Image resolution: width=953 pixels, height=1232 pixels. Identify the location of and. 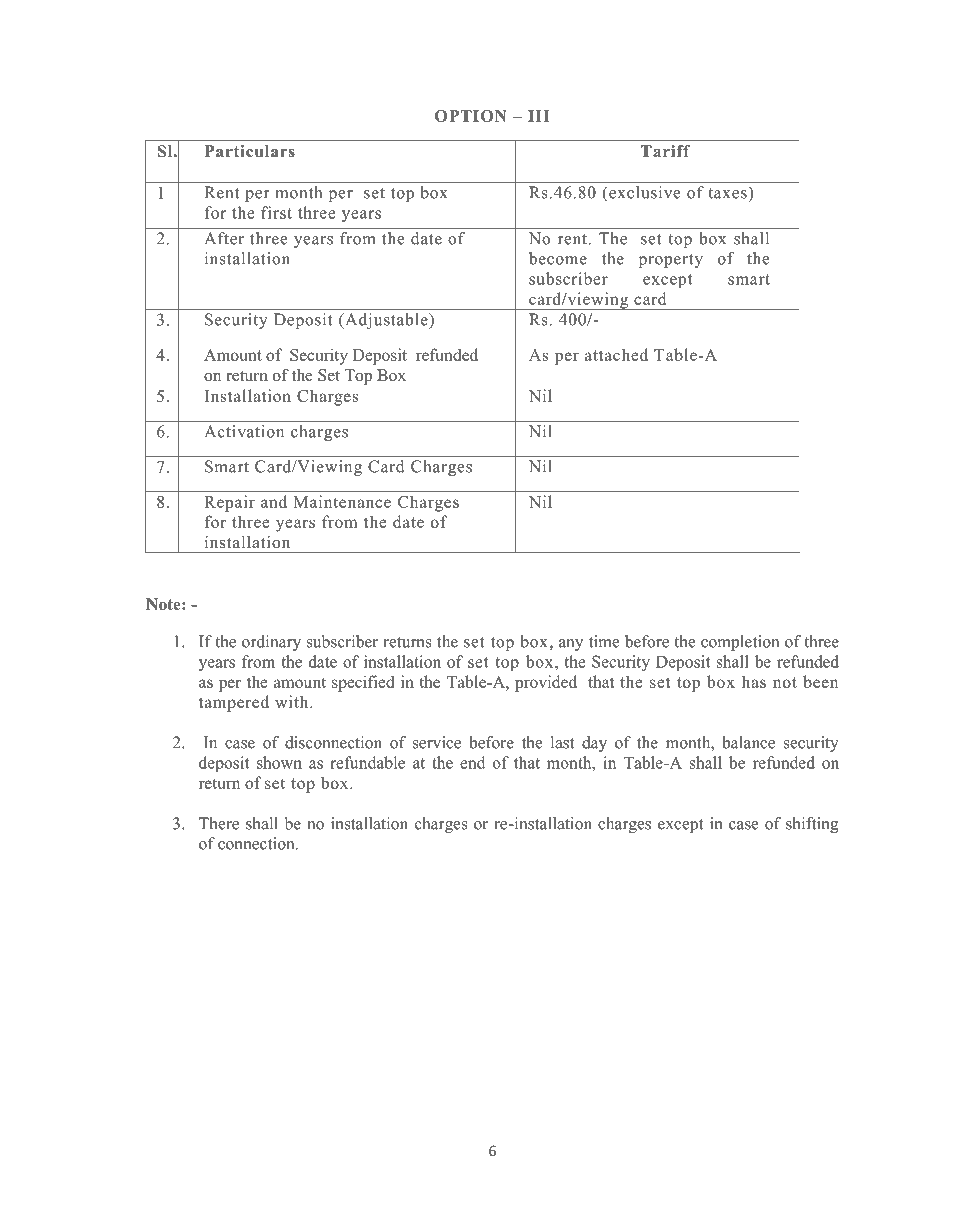
(274, 501).
